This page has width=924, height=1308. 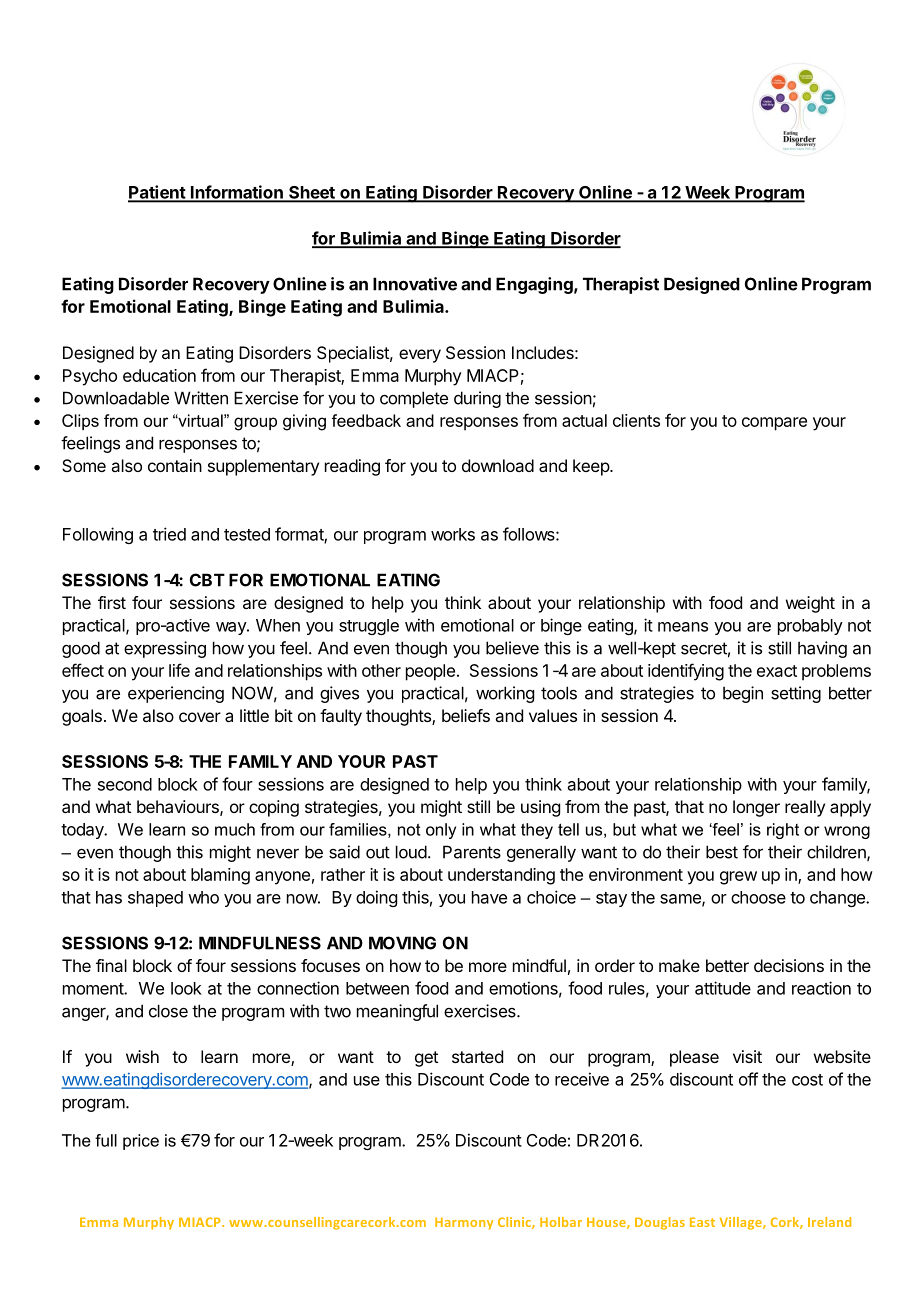 What do you see at coordinates (464, 1223) in the page?
I see `Harmony` at bounding box center [464, 1223].
